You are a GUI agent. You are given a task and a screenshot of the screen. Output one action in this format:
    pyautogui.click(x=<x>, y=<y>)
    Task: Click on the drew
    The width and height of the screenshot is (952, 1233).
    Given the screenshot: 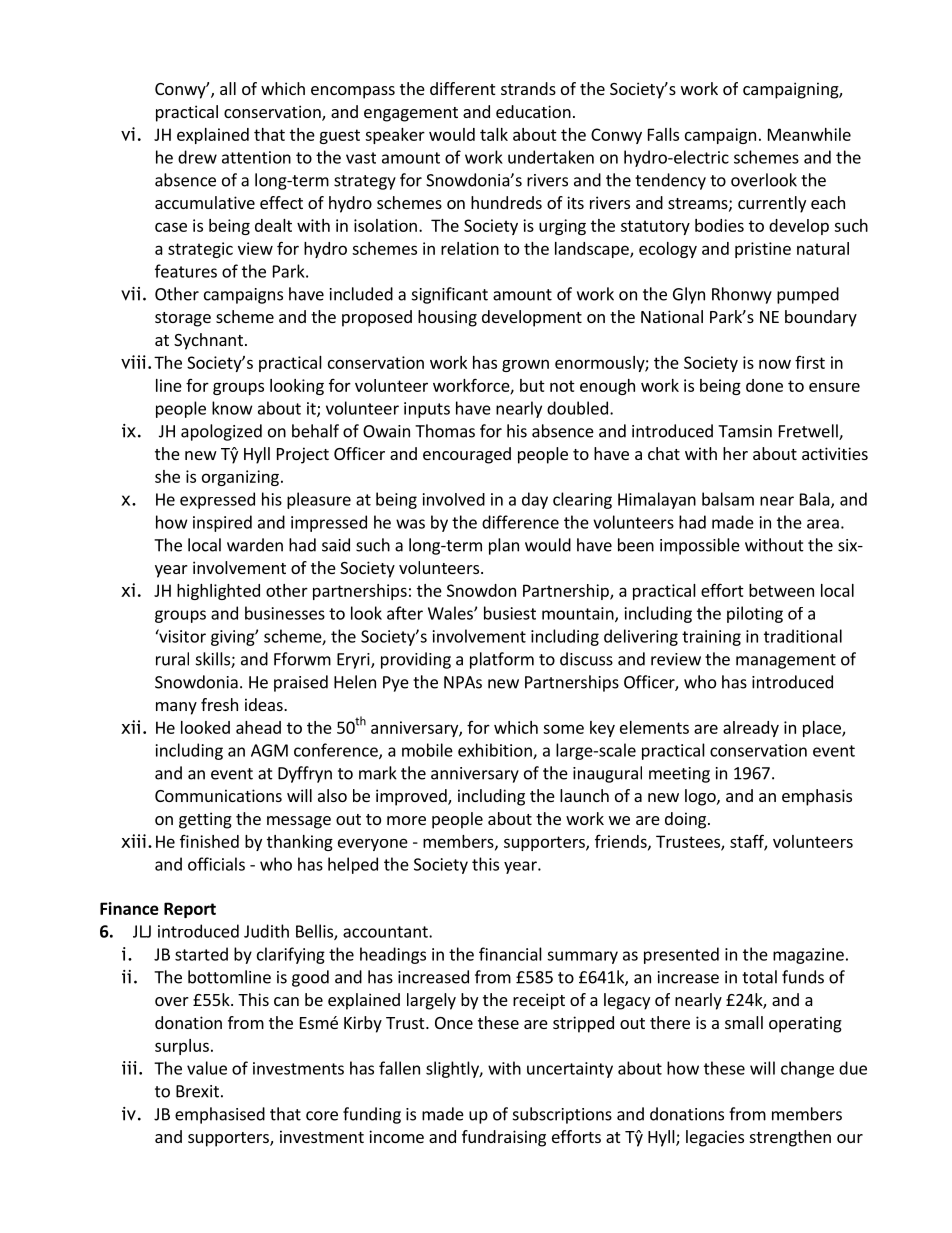 What is the action you would take?
    pyautogui.click(x=197, y=157)
